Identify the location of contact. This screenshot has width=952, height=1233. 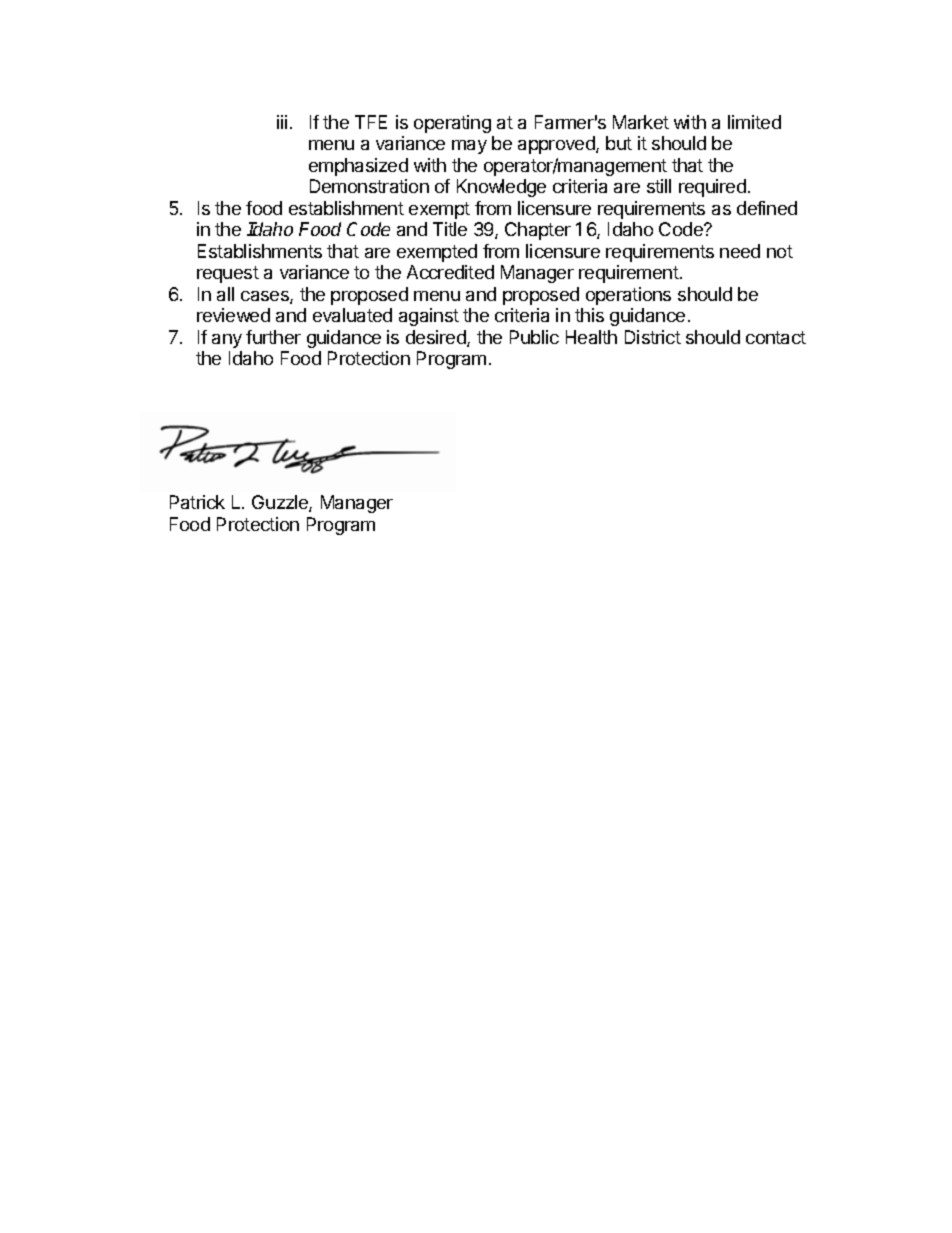
(776, 337).
